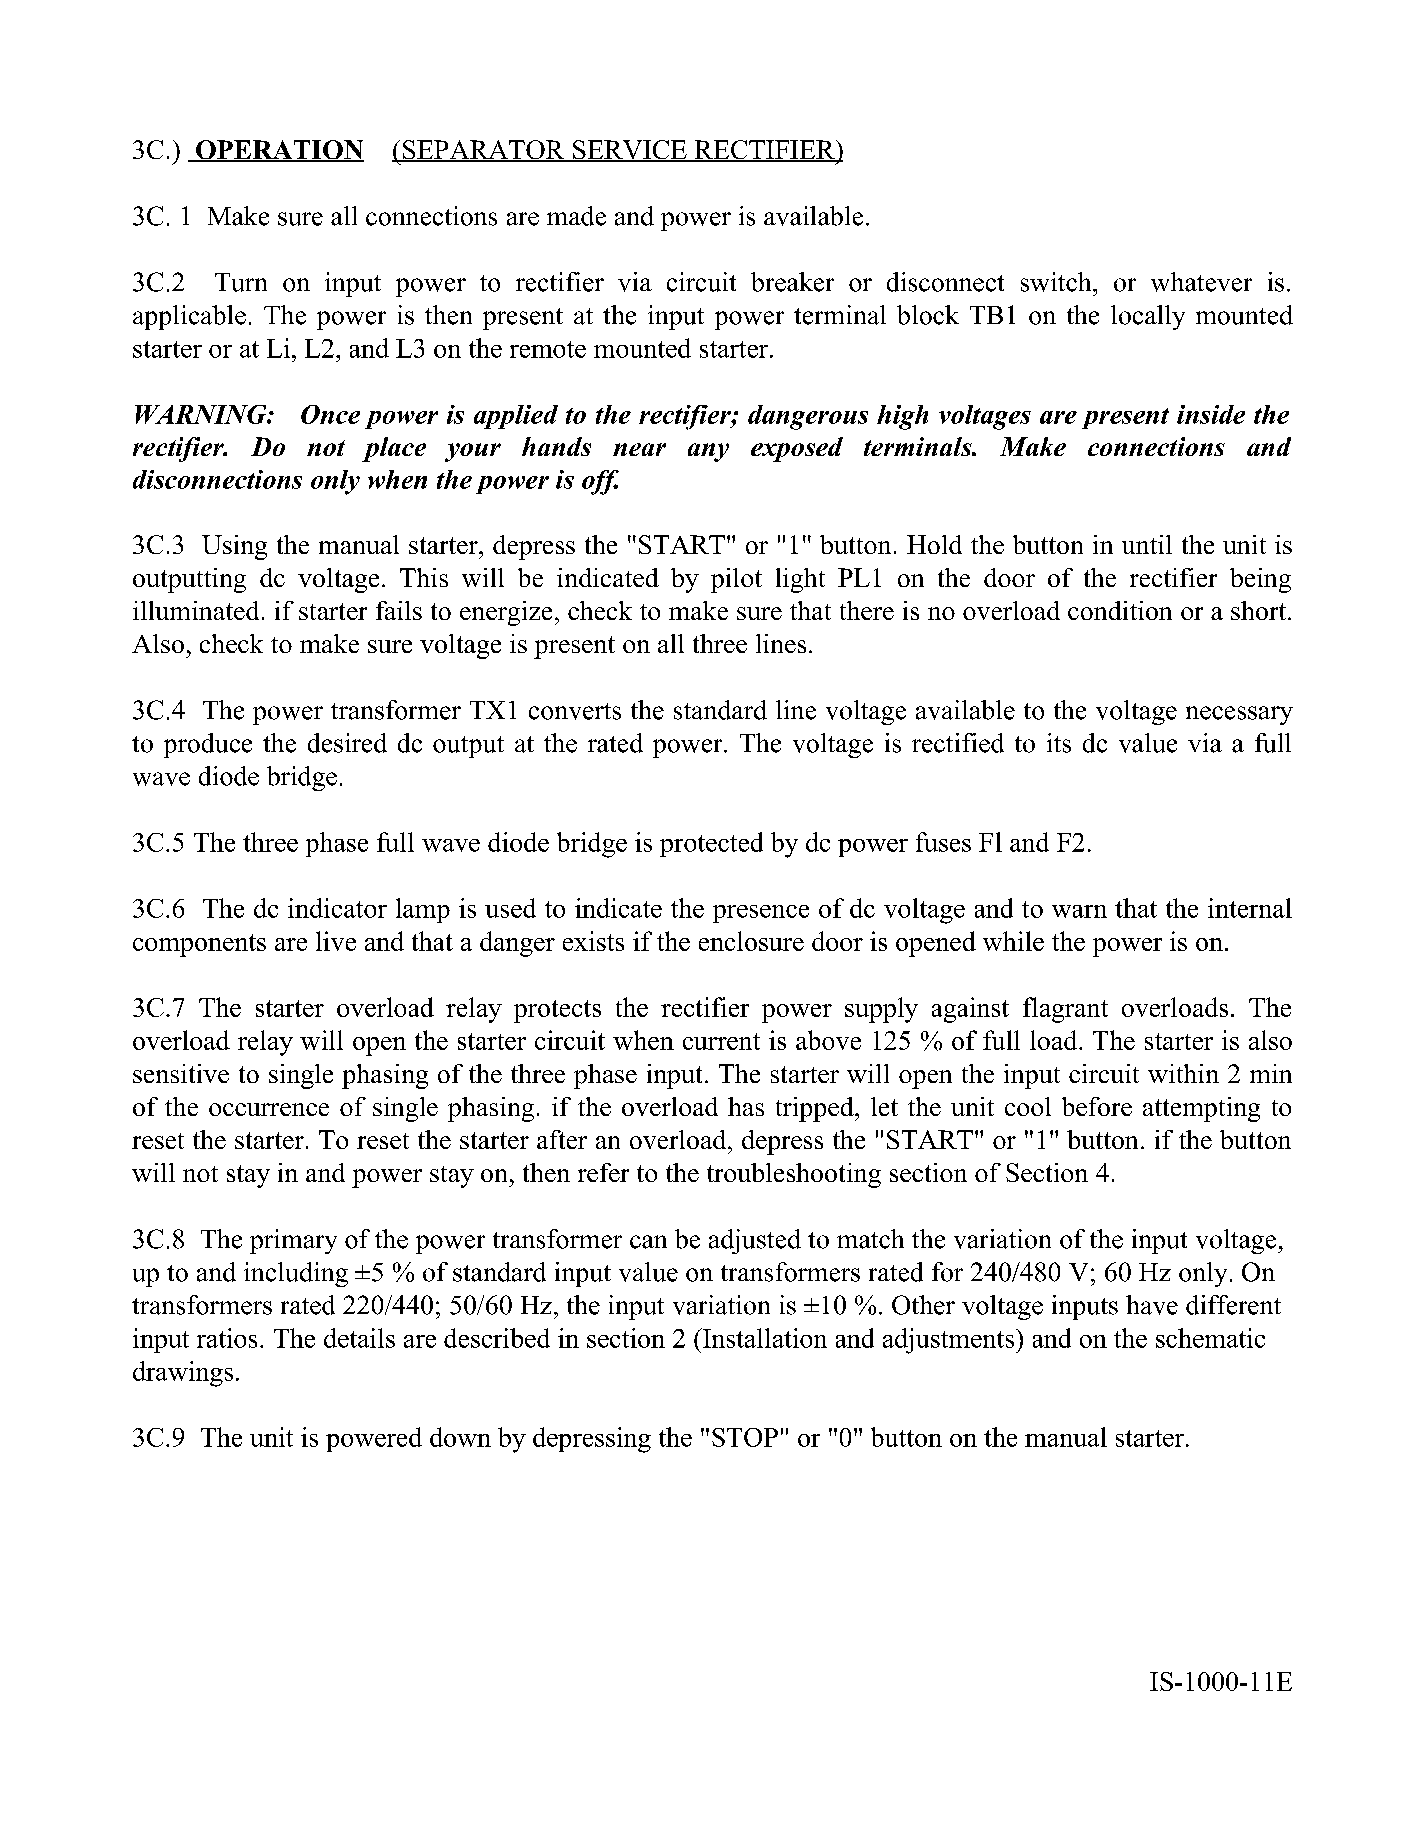 Image resolution: width=1425 pixels, height=1844 pixels. I want to click on whatever, so click(1201, 282).
